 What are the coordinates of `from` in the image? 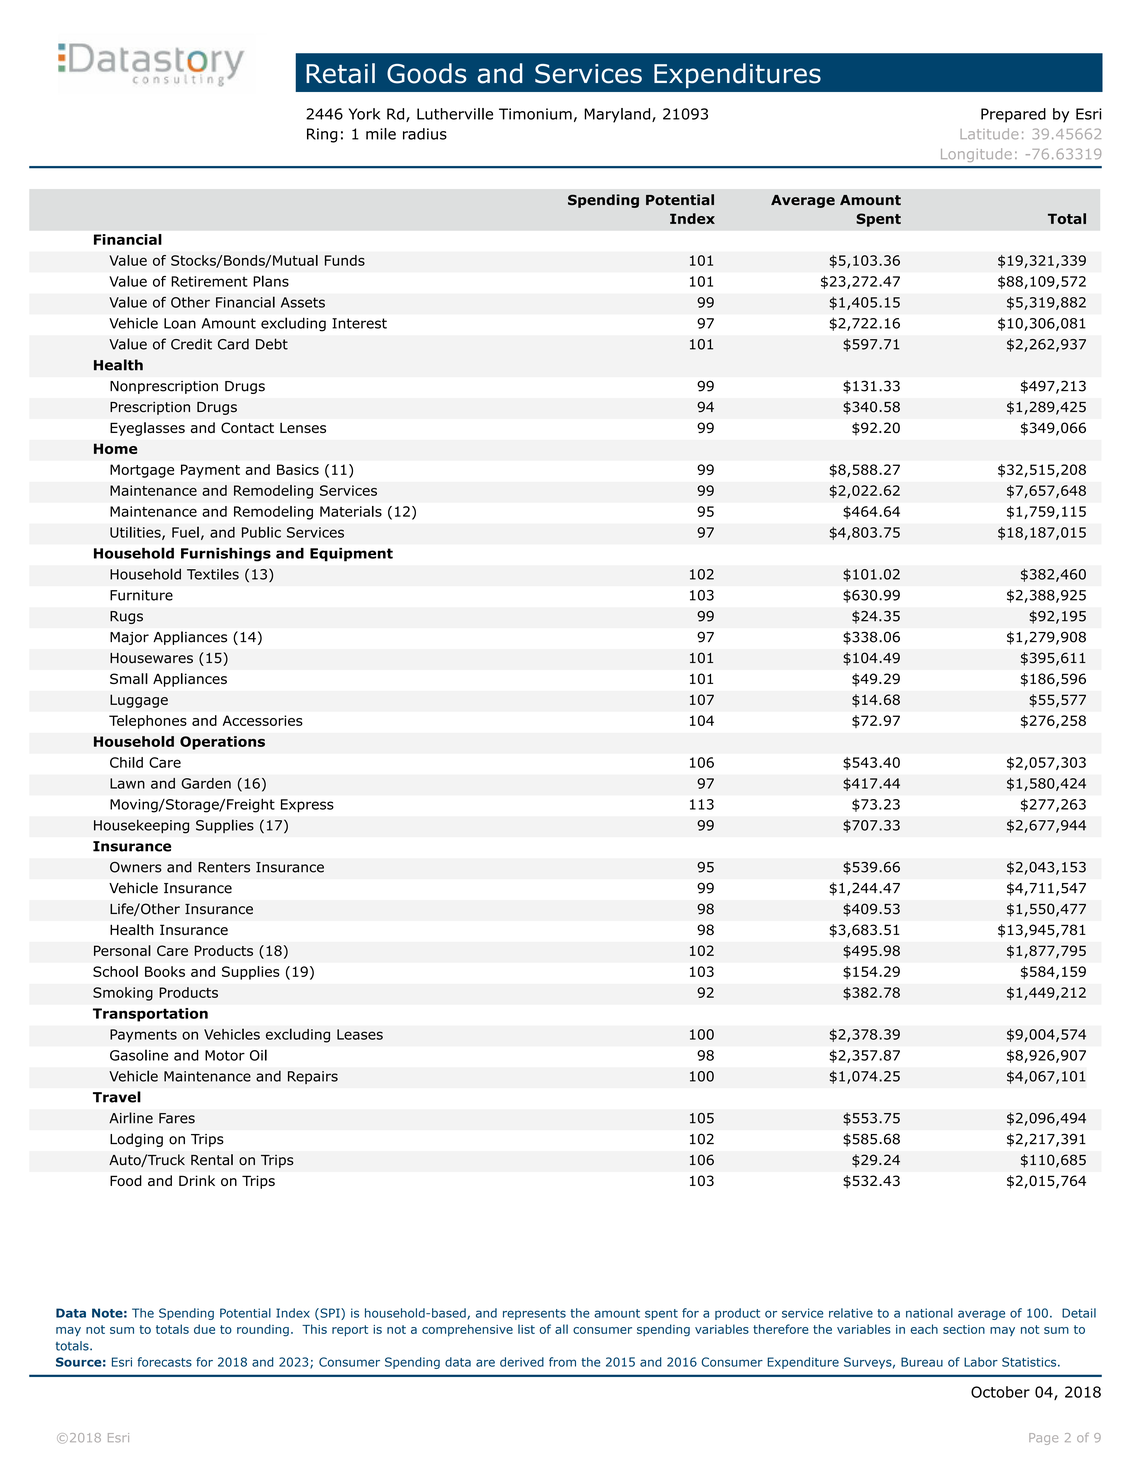 It's located at (562, 1362).
